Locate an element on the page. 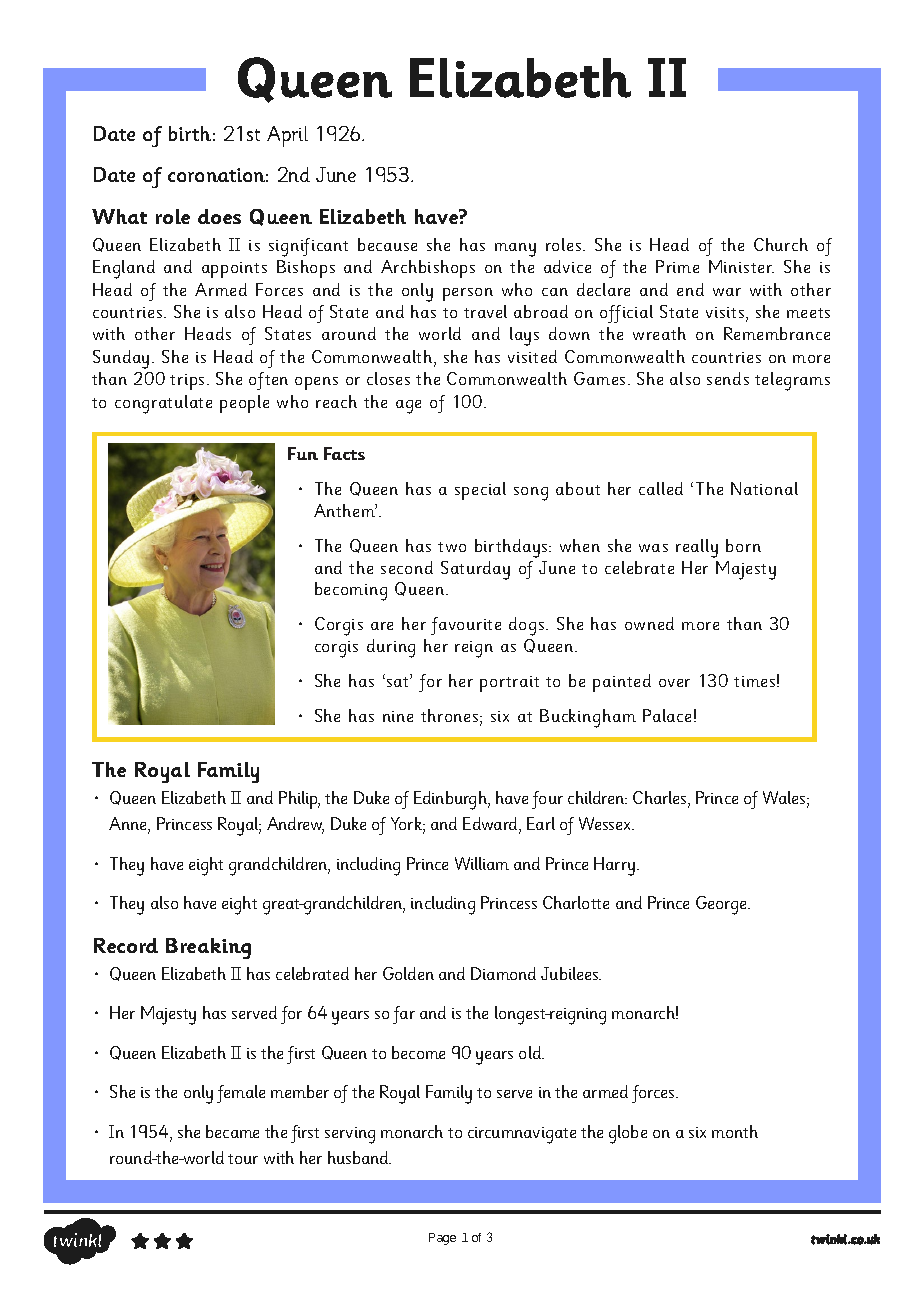 This image has width=924, height=1308. William is located at coordinates (482, 863).
